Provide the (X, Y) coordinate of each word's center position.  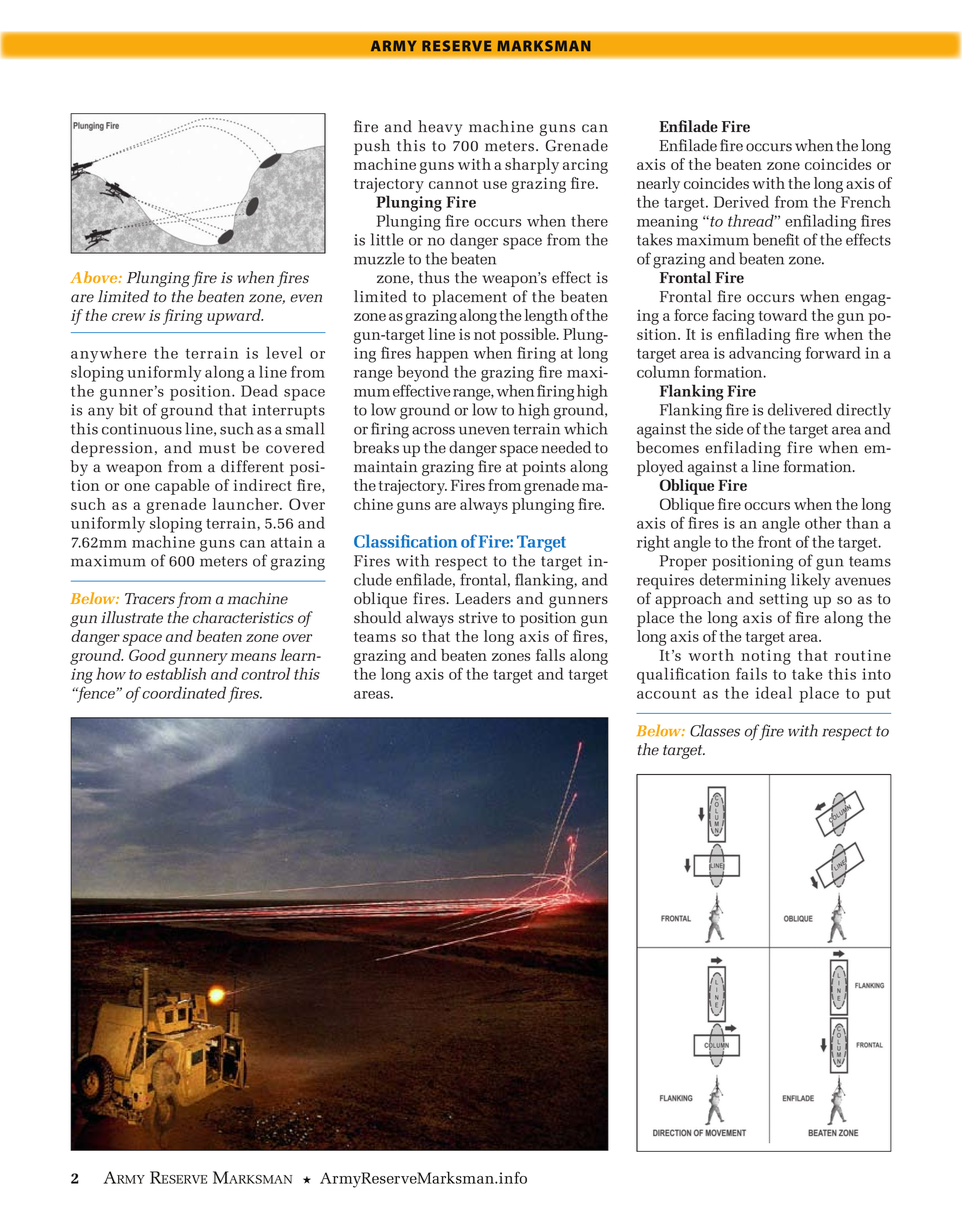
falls (550, 655)
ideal (774, 692)
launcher (247, 504)
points (544, 468)
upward (235, 317)
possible (529, 336)
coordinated (184, 692)
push (372, 147)
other (823, 522)
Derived (741, 201)
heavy (440, 128)
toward (783, 315)
